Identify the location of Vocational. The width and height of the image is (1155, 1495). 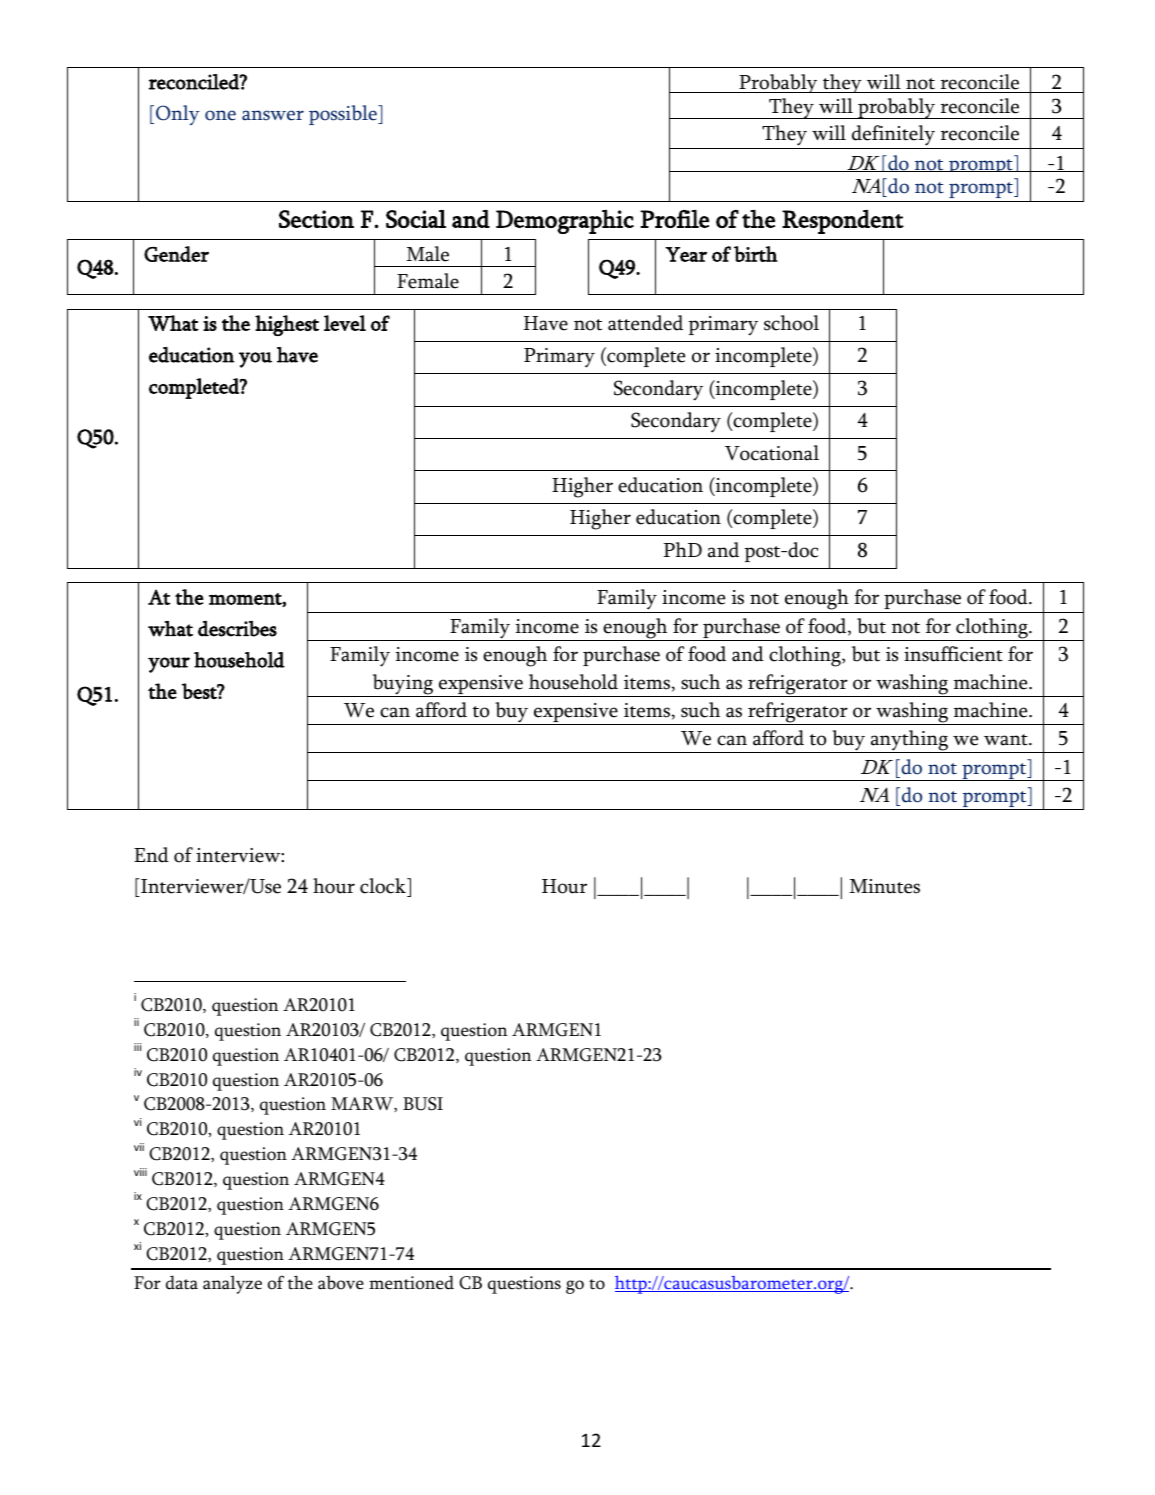
(772, 453).
